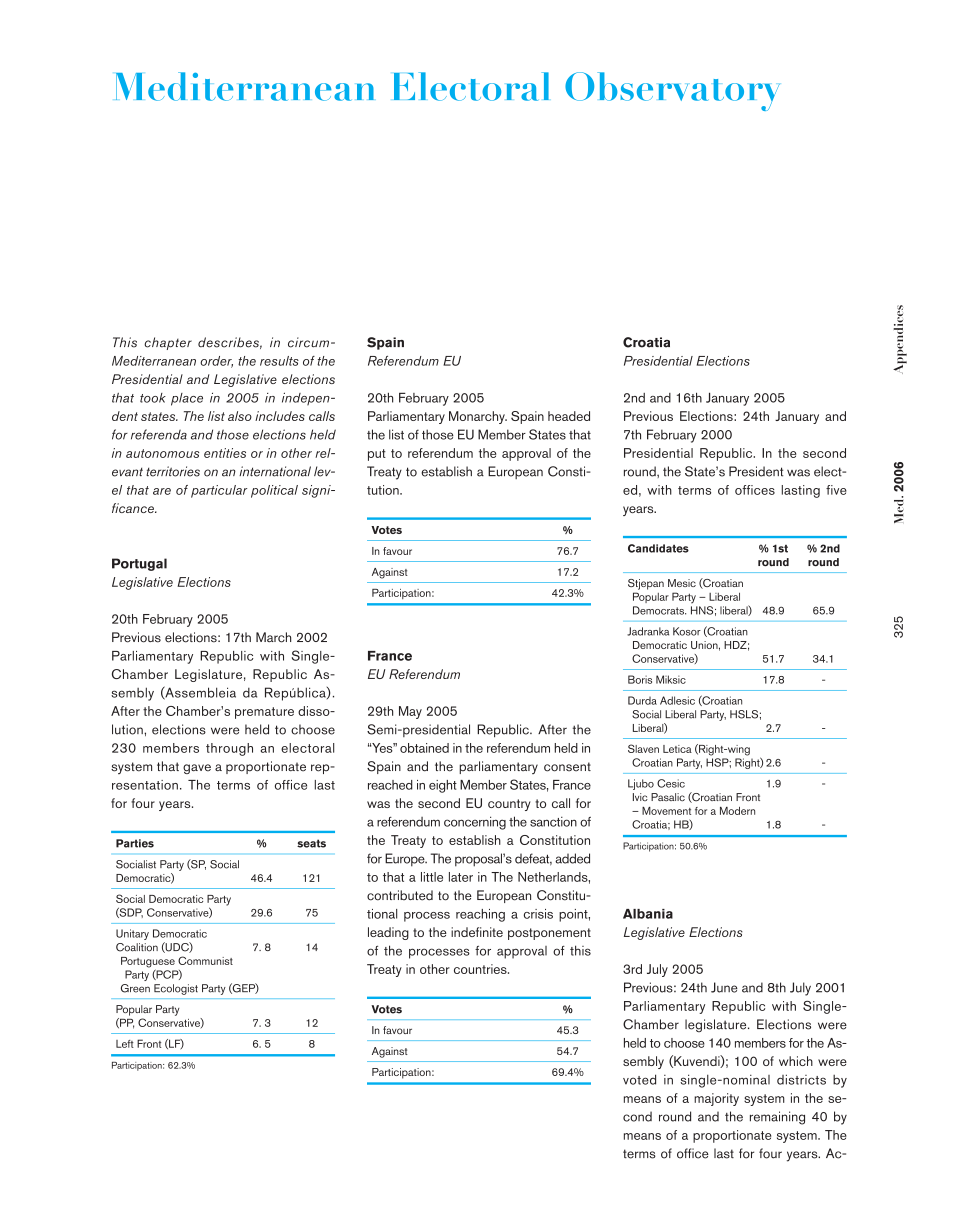 This screenshot has width=958, height=1232. What do you see at coordinates (672, 91) in the screenshot?
I see `Observatory` at bounding box center [672, 91].
